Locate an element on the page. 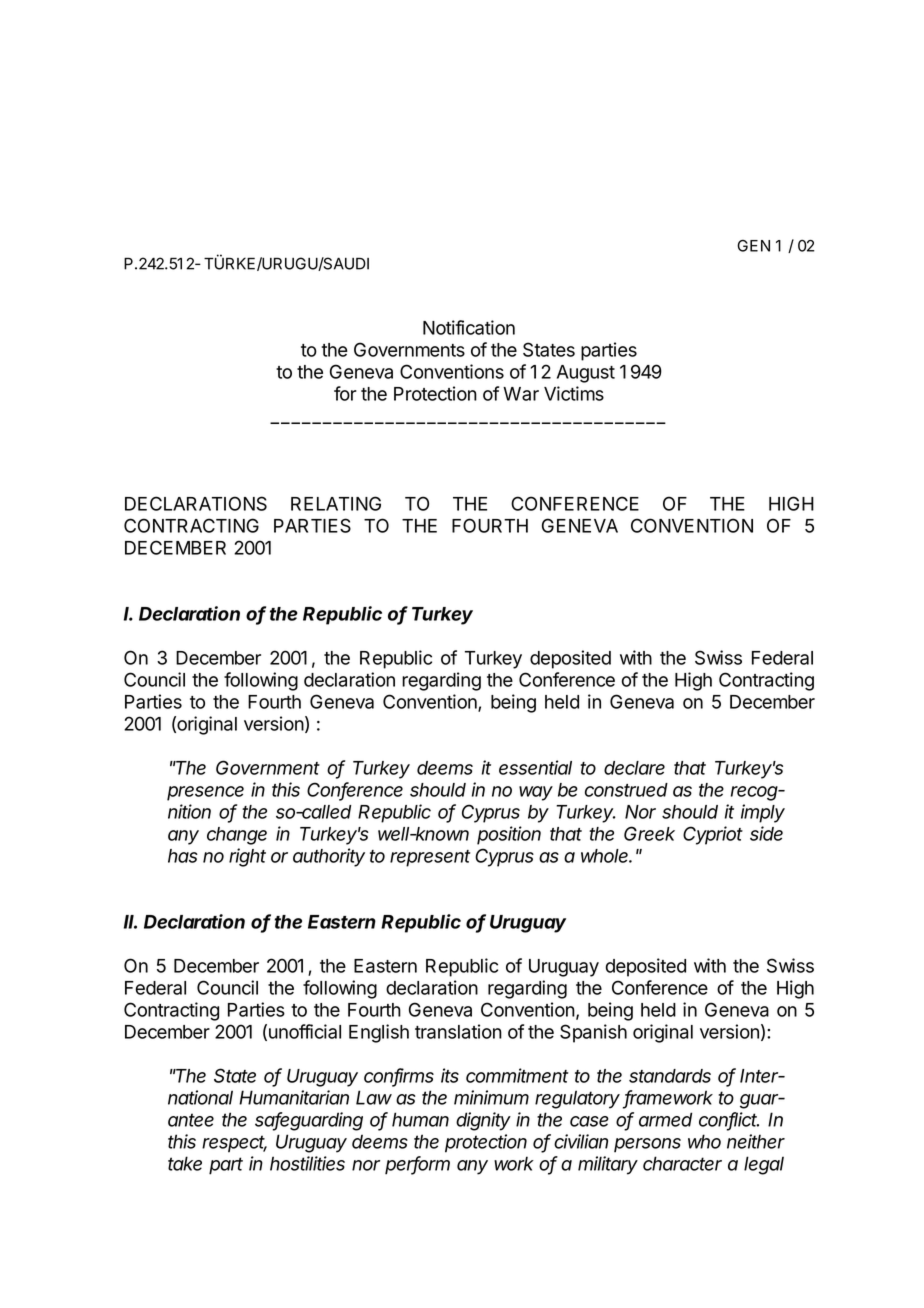 The width and height of the document is (924, 1308). War is located at coordinates (521, 394).
